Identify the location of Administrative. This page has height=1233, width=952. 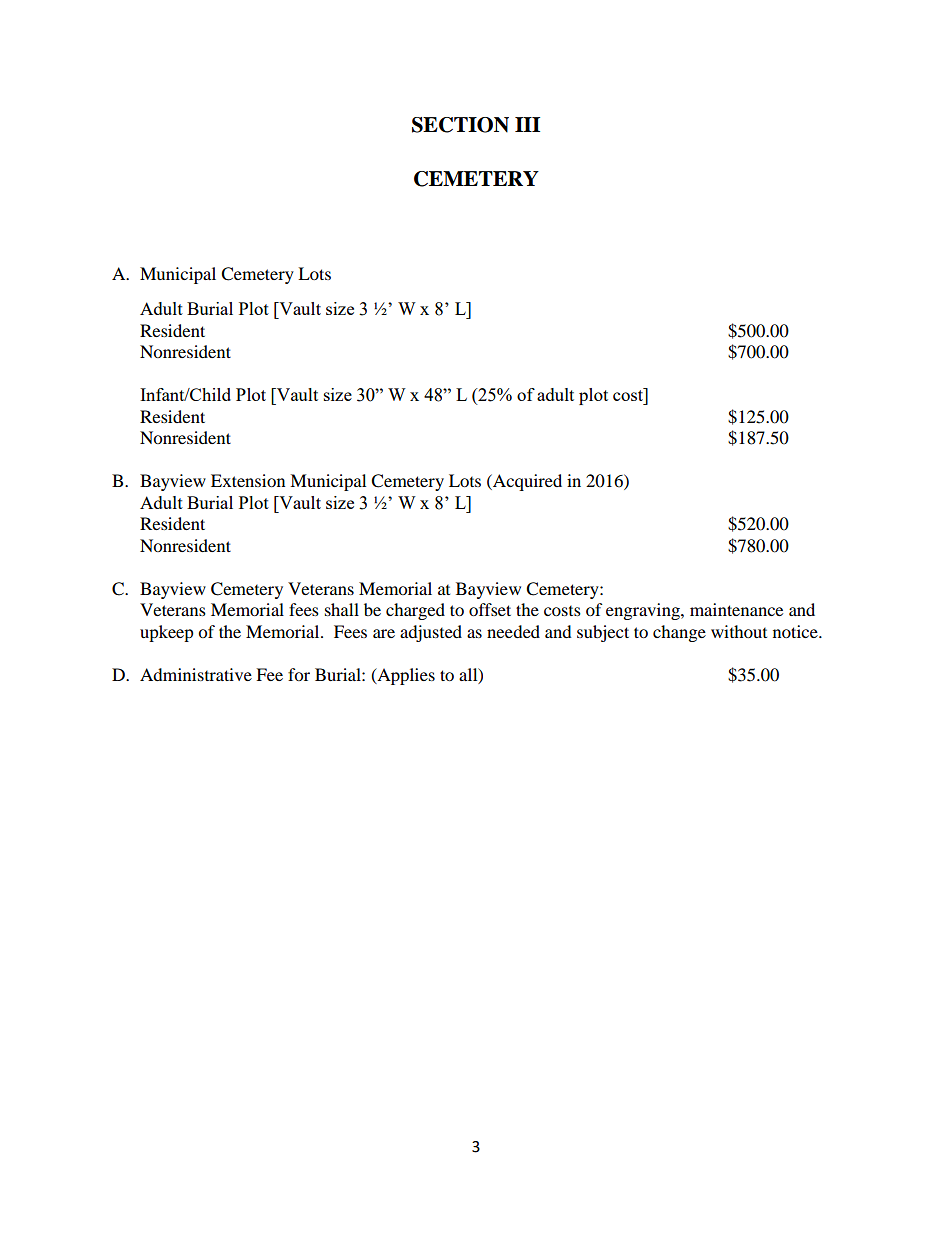
(196, 674).
